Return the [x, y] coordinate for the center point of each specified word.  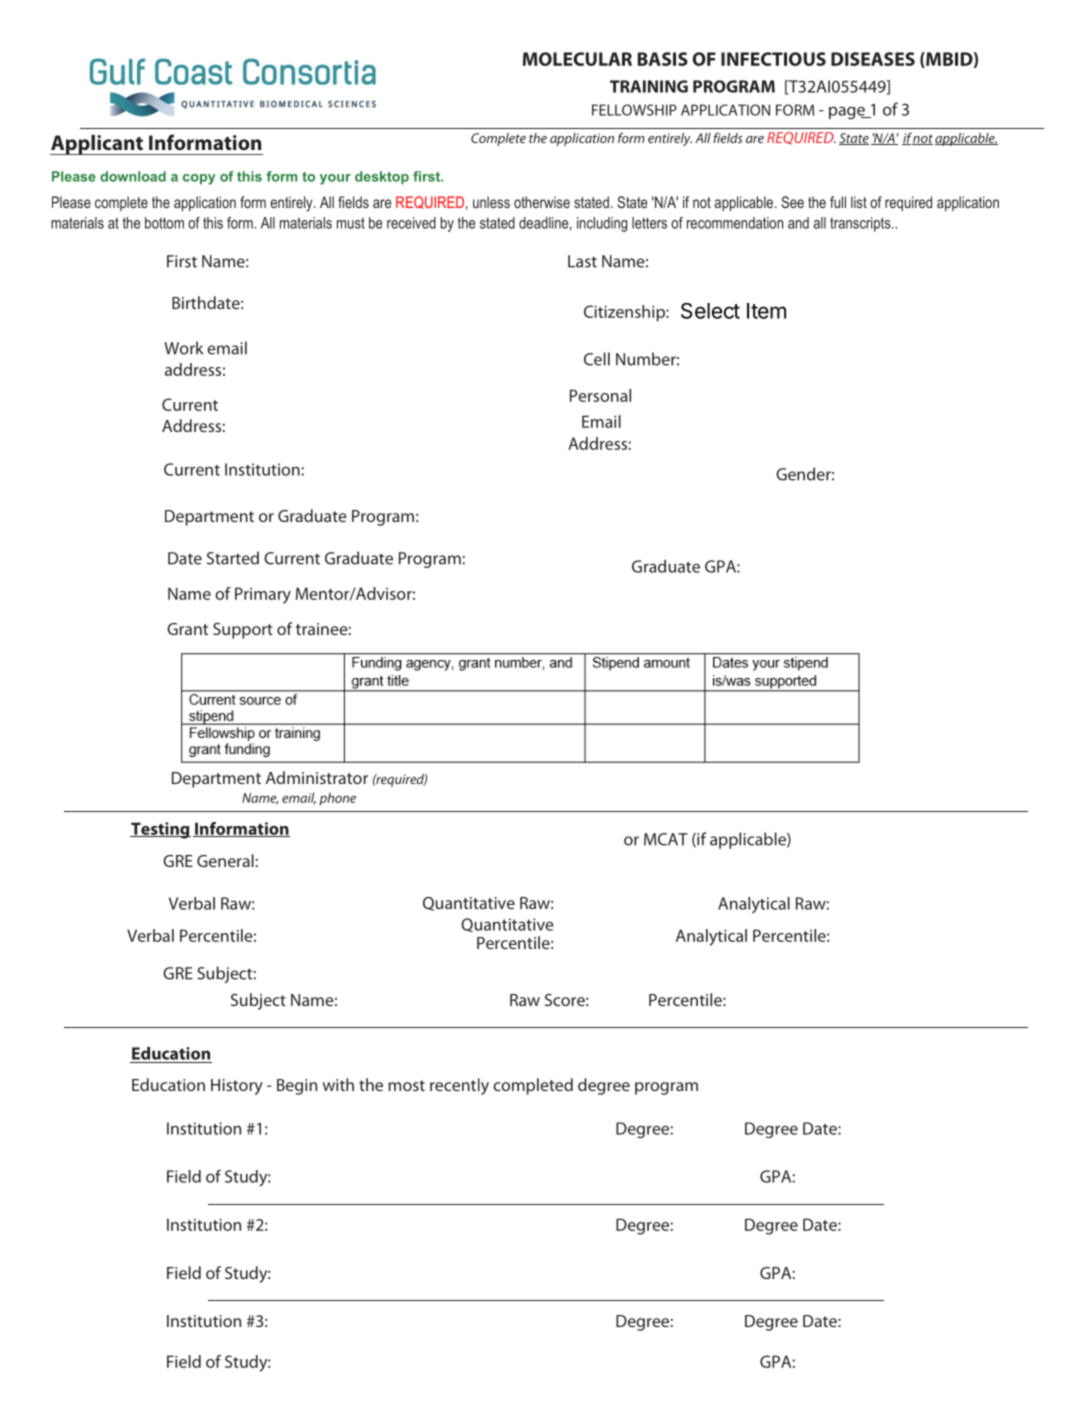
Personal [600, 395]
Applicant [97, 145]
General [225, 860]
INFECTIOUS [773, 59]
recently [459, 1086]
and [798, 223]
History [237, 1087]
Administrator [317, 777]
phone [337, 799]
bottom [164, 223]
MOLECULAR [577, 59]
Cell [597, 359]
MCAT [666, 839]
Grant [187, 629]
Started [233, 558]
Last [582, 261]
